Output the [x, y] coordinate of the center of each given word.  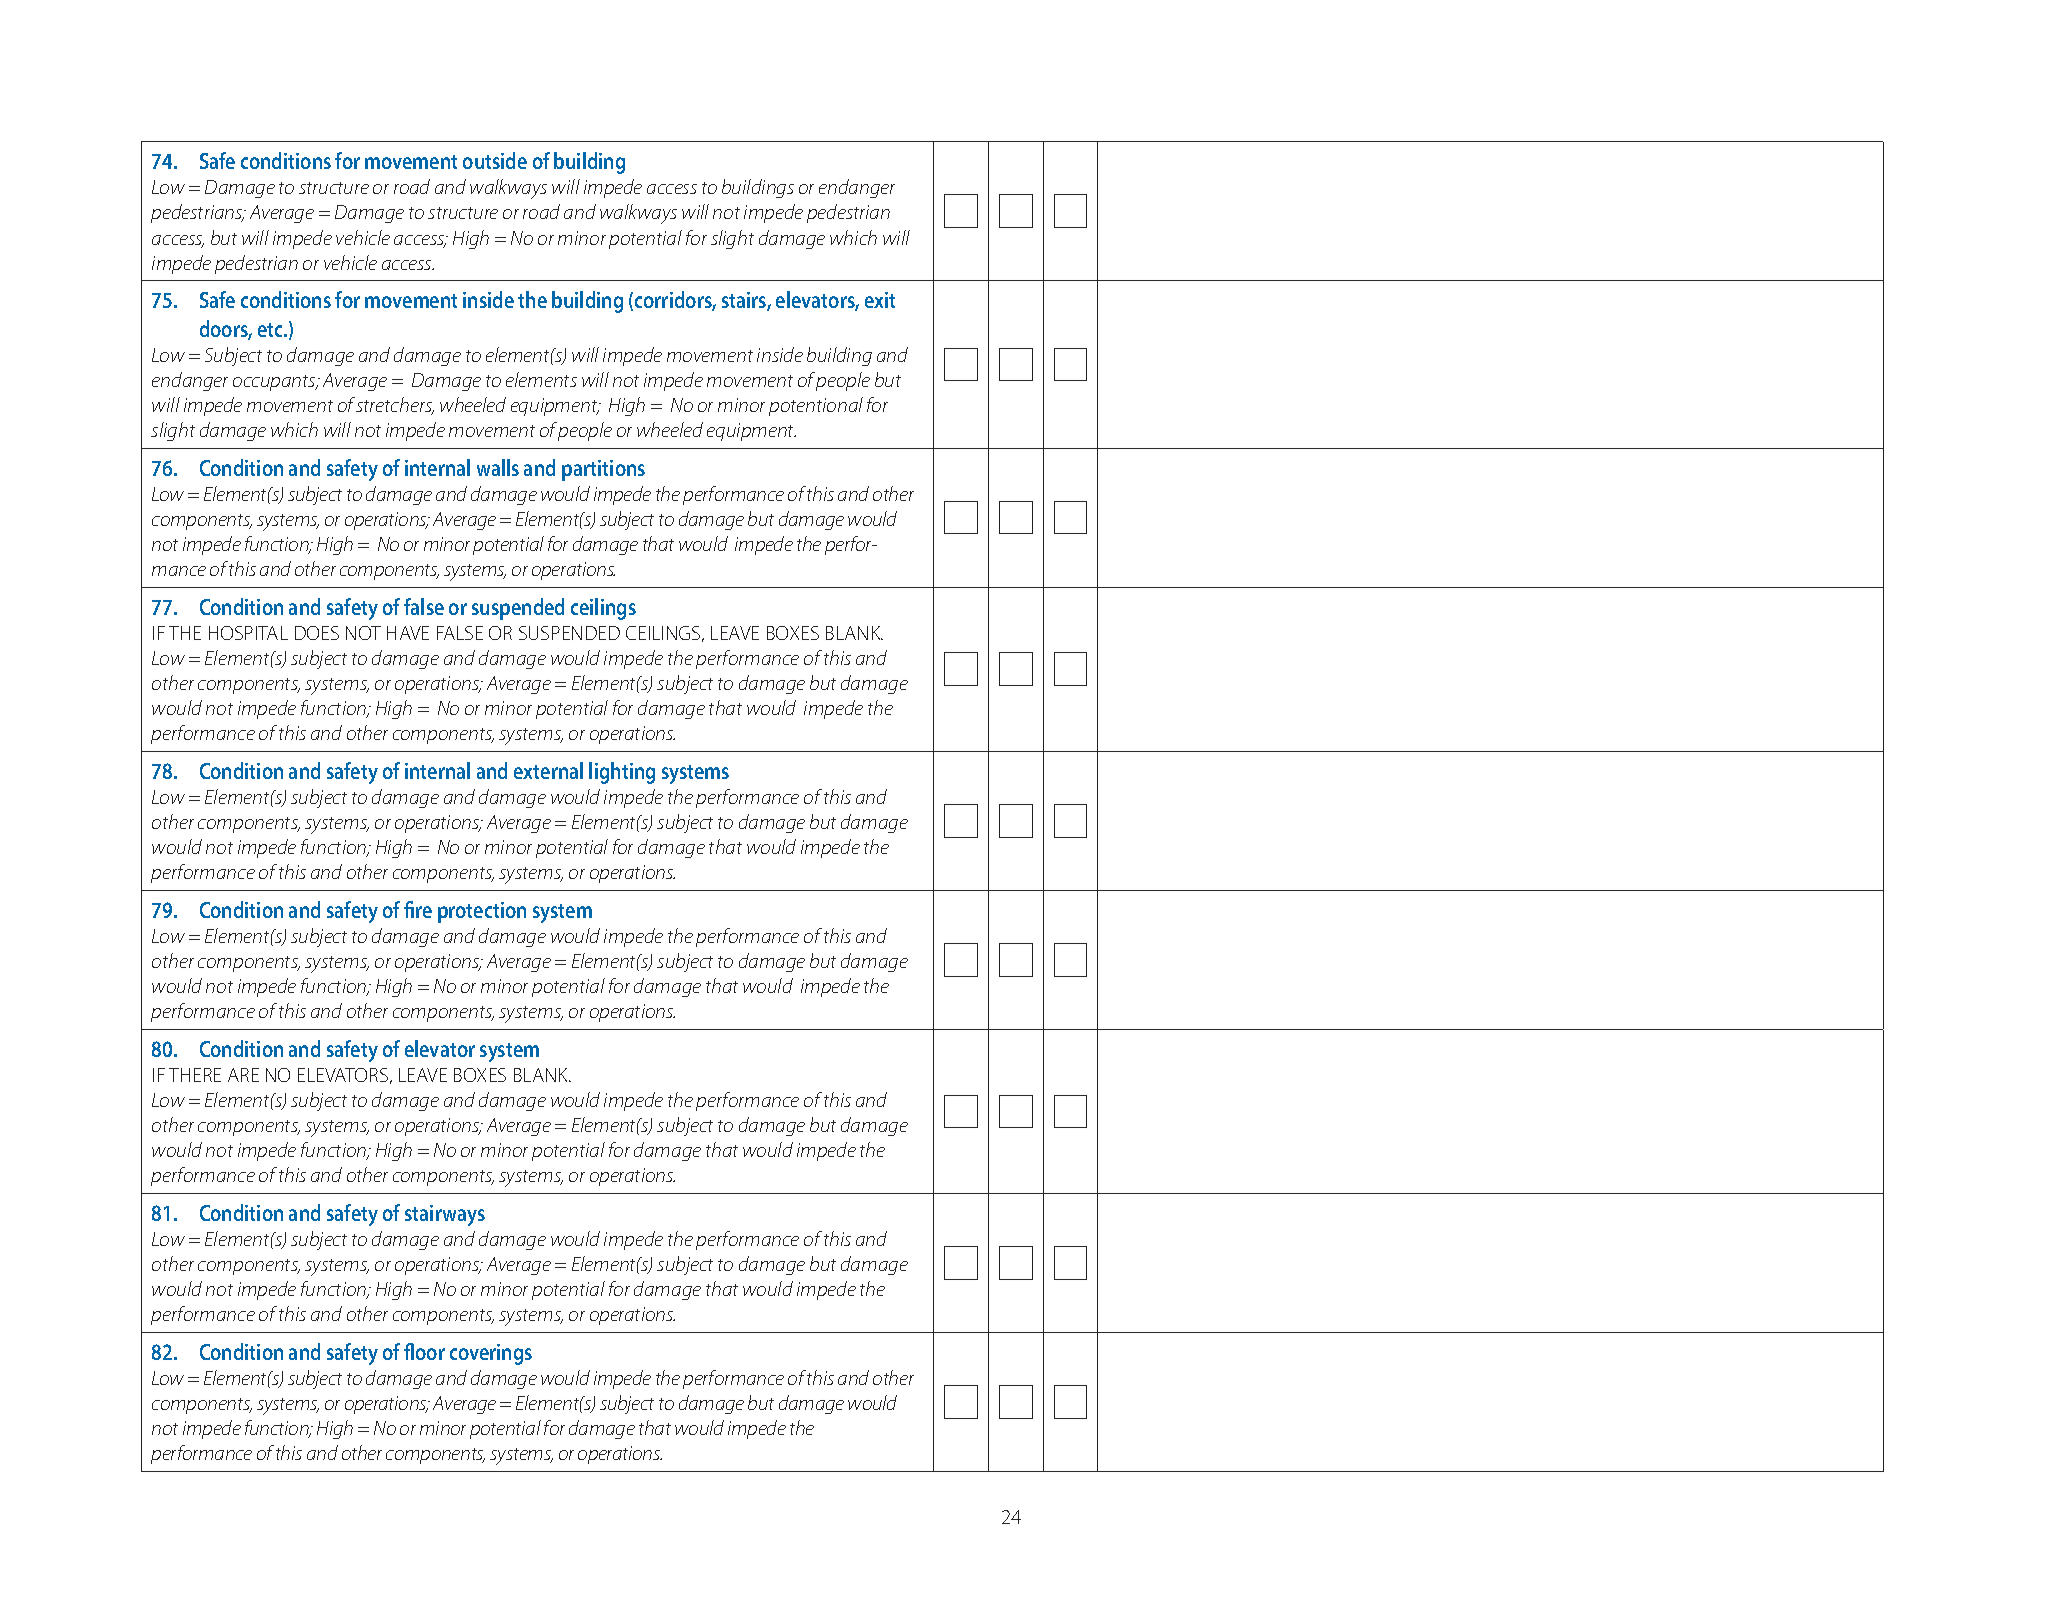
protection [482, 912]
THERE [195, 1075]
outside [495, 160]
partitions [603, 470]
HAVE [408, 633]
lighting [622, 773]
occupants [275, 383]
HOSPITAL [248, 633]
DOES [317, 633]
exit [880, 300]
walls [498, 467]
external [548, 770]
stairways [445, 1215]
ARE [243, 1075]
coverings [491, 1354]
